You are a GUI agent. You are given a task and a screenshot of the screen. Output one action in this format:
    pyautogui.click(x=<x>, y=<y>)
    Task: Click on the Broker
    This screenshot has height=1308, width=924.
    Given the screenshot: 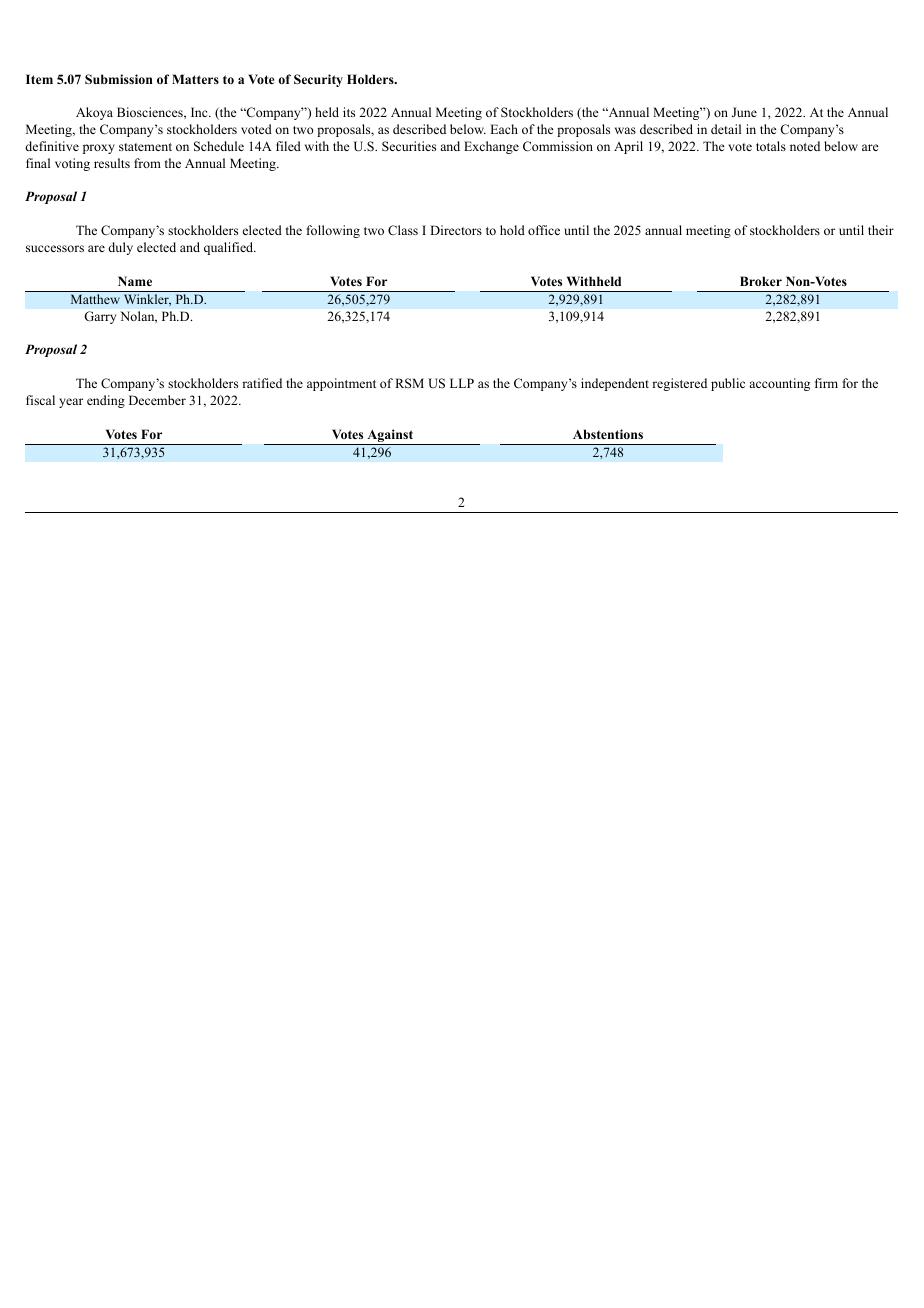 What is the action you would take?
    pyautogui.click(x=761, y=281)
